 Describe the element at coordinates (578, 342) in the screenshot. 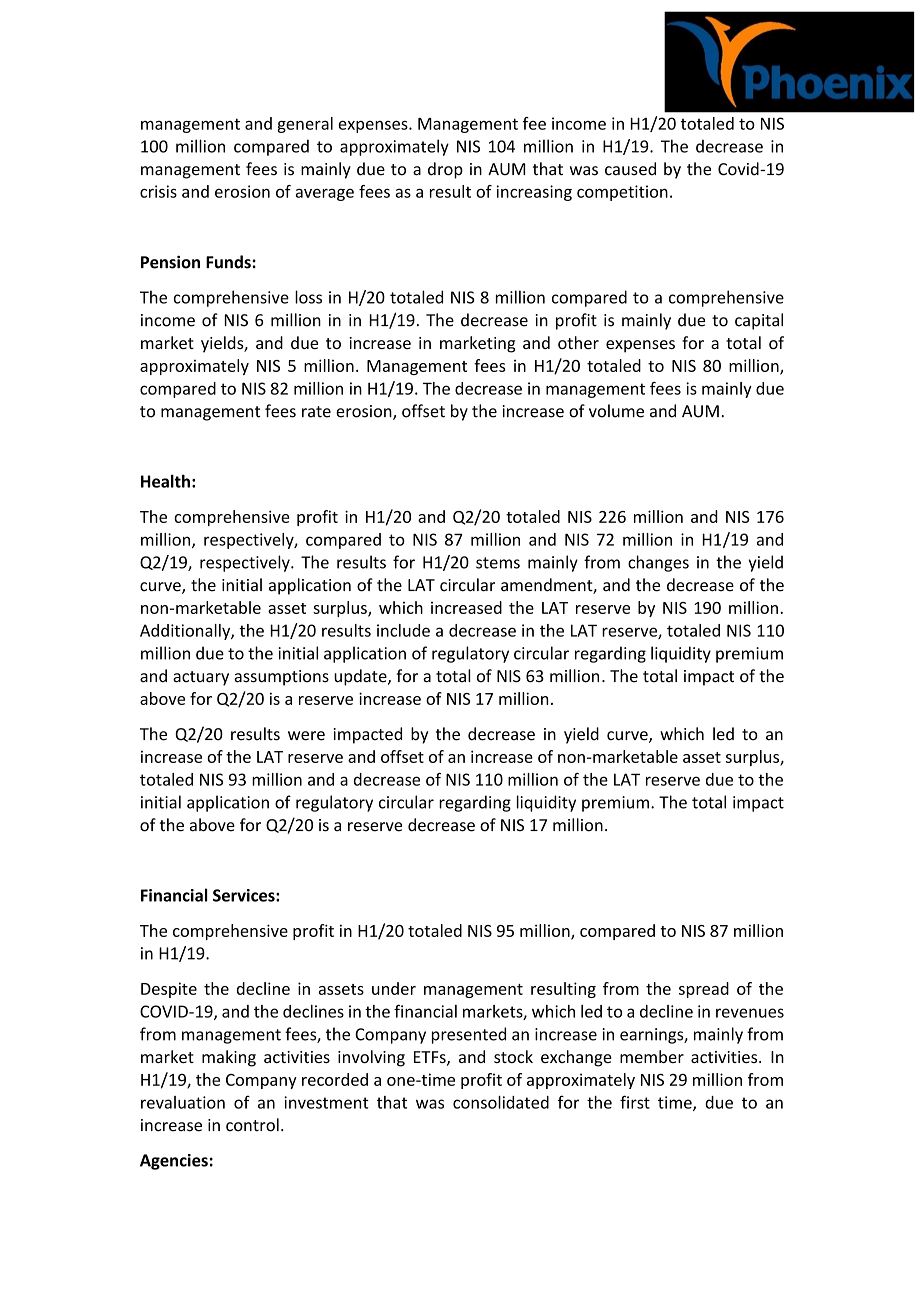

I see `other` at that location.
